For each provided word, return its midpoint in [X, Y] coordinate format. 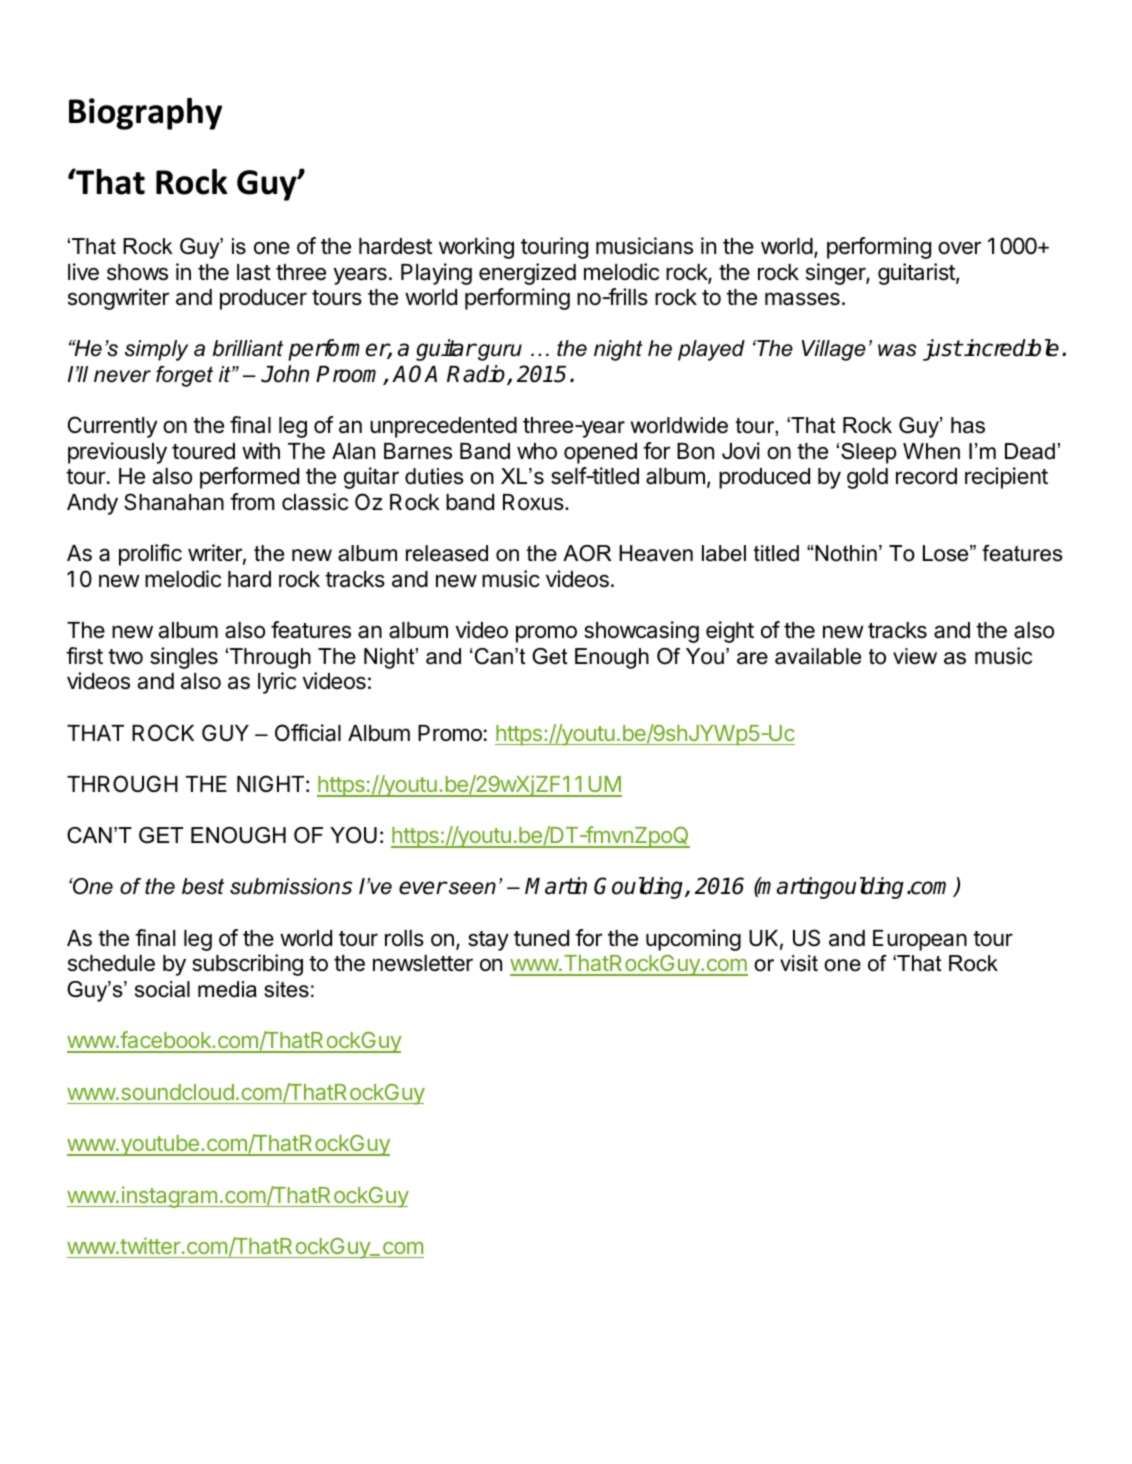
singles [184, 658]
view [915, 656]
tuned [541, 938]
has [968, 425]
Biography [145, 114]
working [476, 248]
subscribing [247, 965]
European [920, 940]
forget [184, 376]
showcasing [641, 632]
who [537, 451]
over [959, 248]
